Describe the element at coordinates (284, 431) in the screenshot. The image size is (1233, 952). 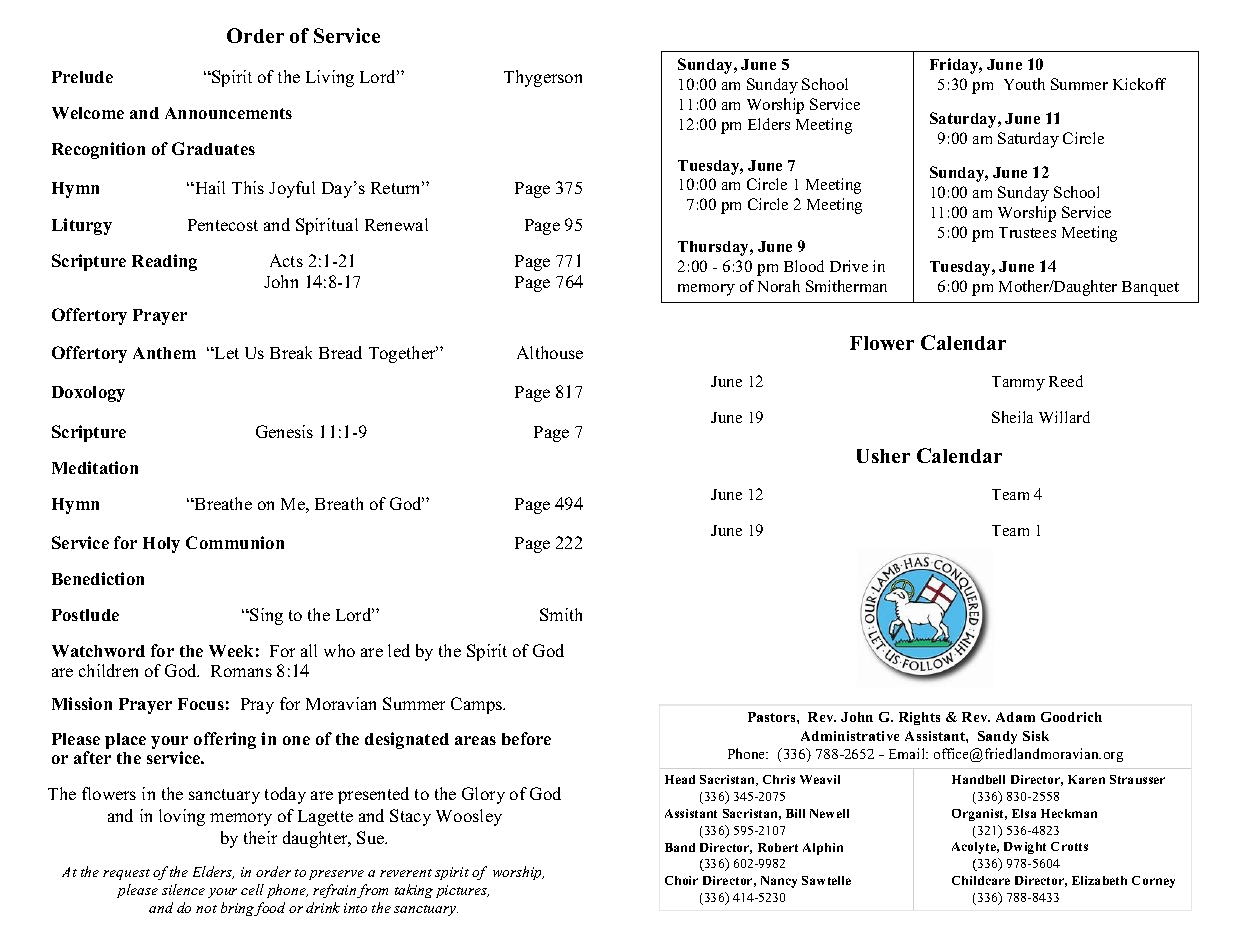
I see `Genesis` at that location.
